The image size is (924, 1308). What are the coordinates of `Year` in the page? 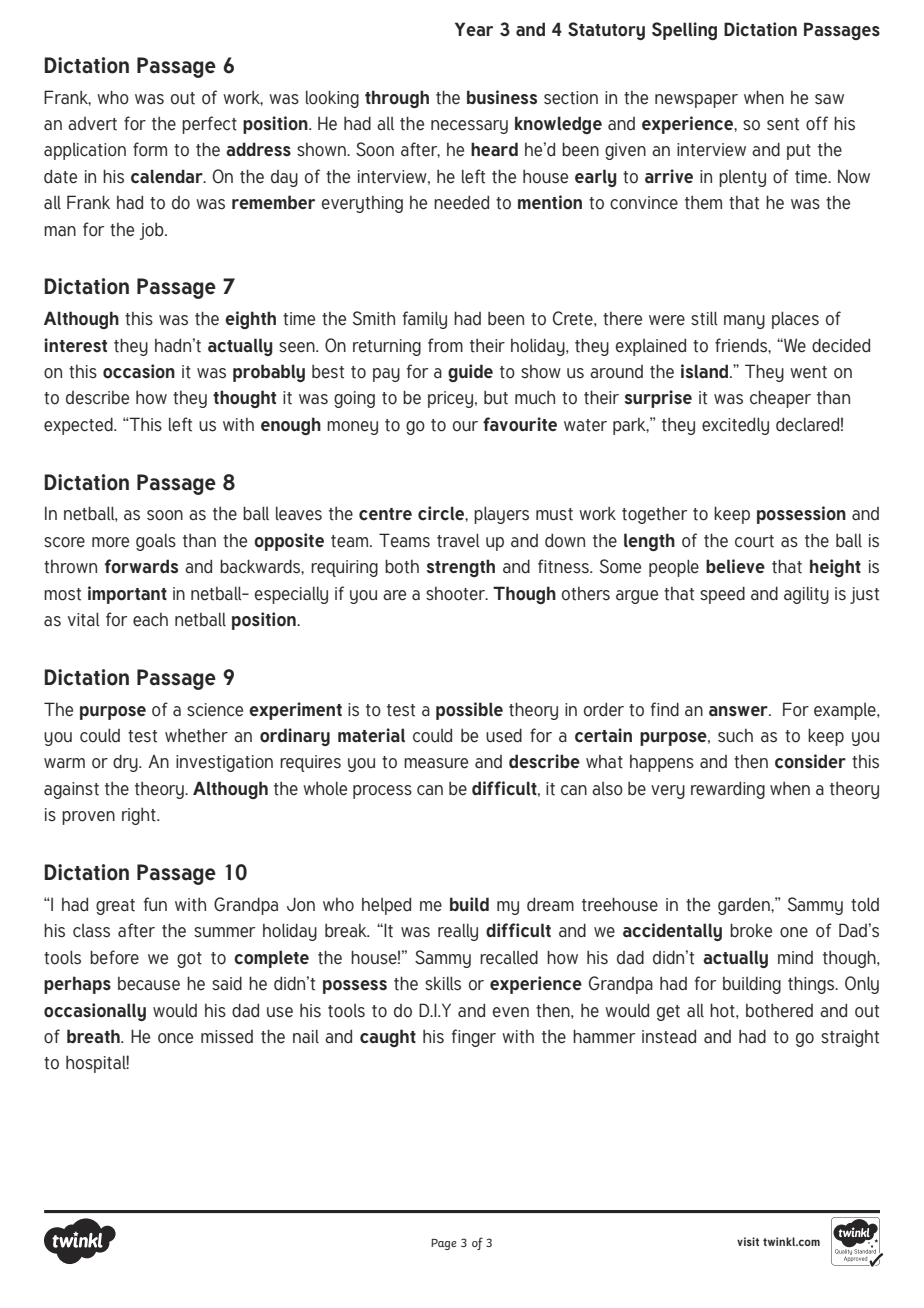 It's located at (474, 29).
